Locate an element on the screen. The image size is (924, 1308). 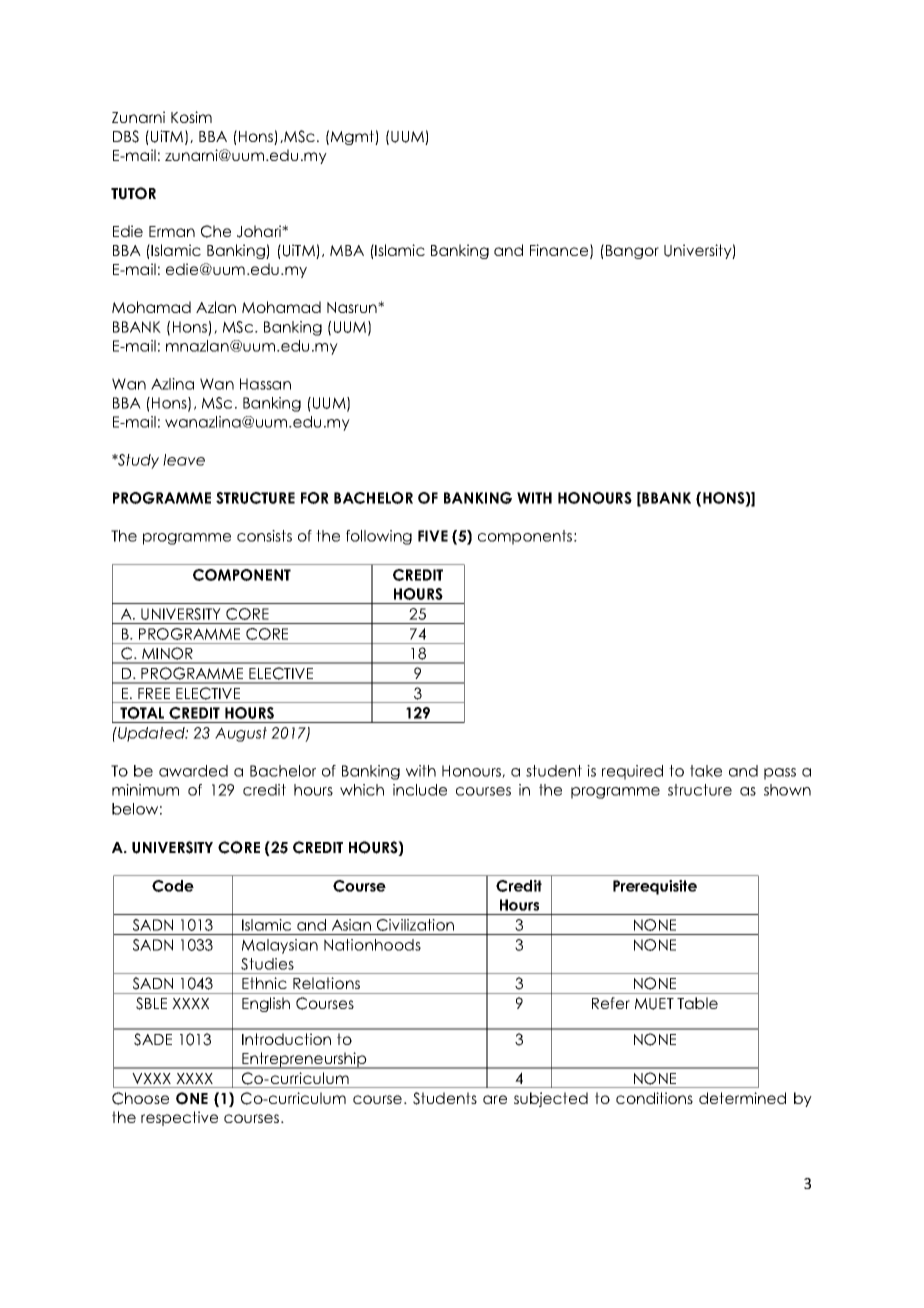
take is located at coordinates (706, 771).
